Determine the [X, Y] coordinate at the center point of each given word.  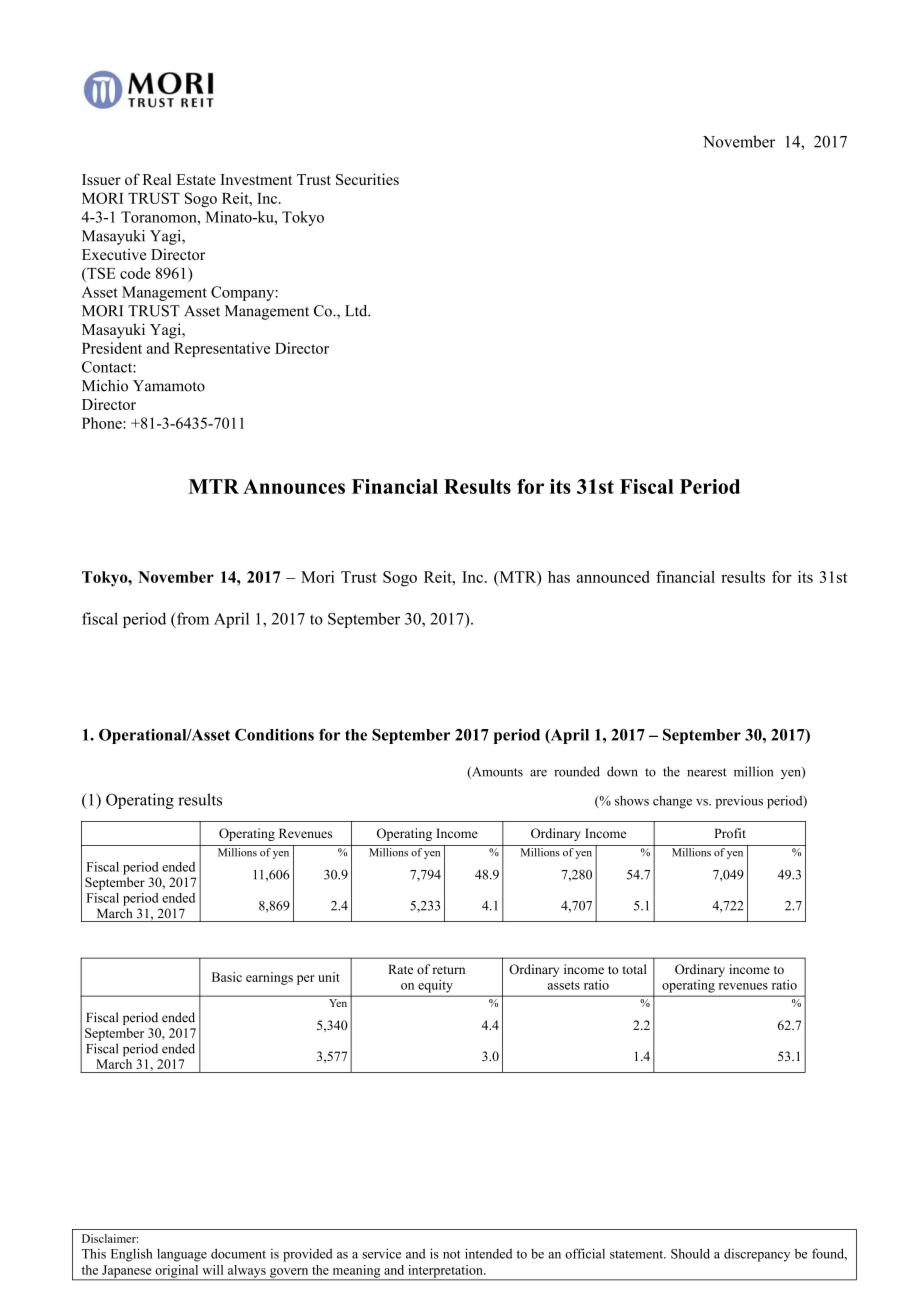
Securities [367, 179]
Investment [256, 179]
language [182, 1255]
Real [157, 179]
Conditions [274, 734]
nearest [707, 772]
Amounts [496, 773]
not [452, 1254]
